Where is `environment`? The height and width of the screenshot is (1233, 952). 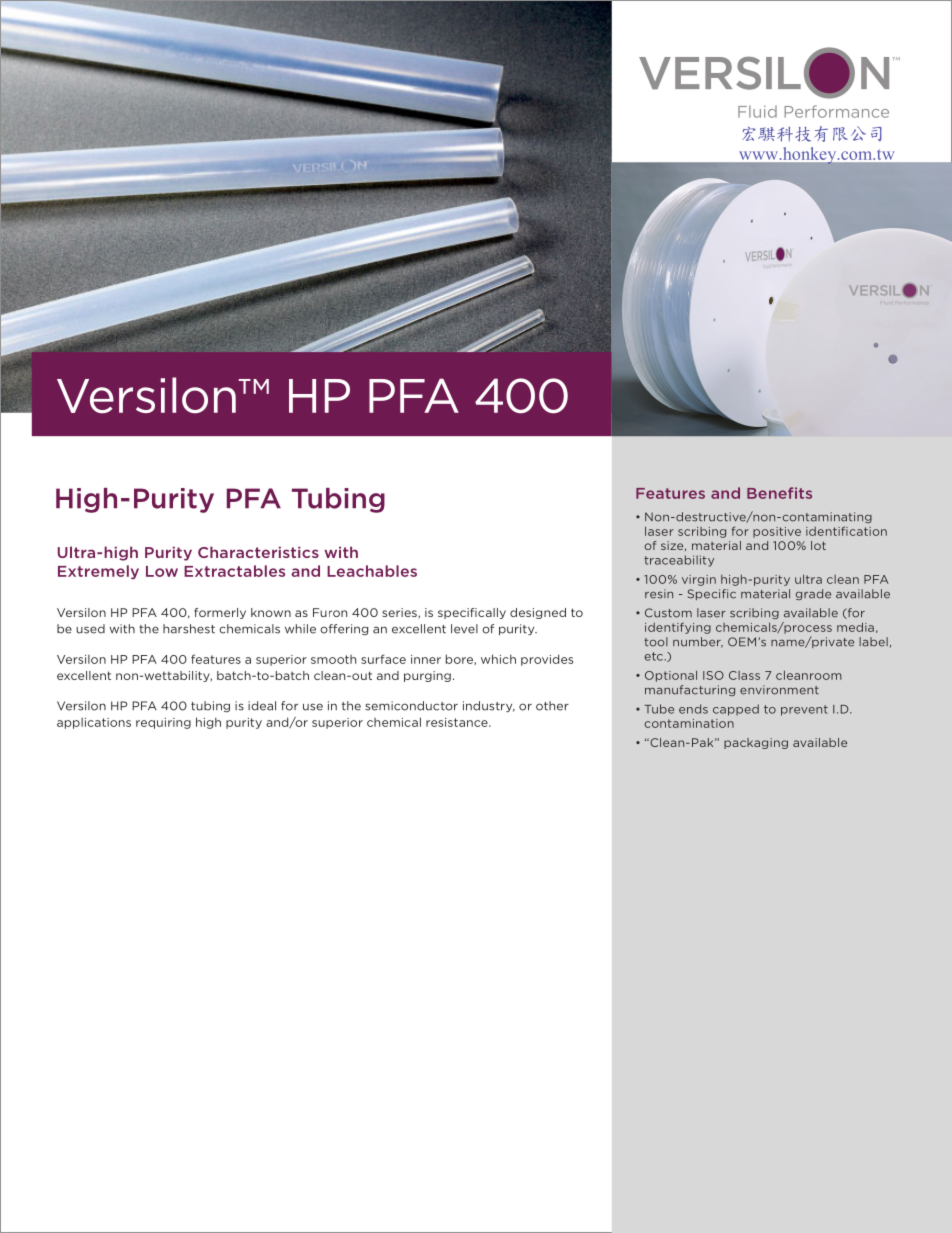
environment is located at coordinates (779, 690).
